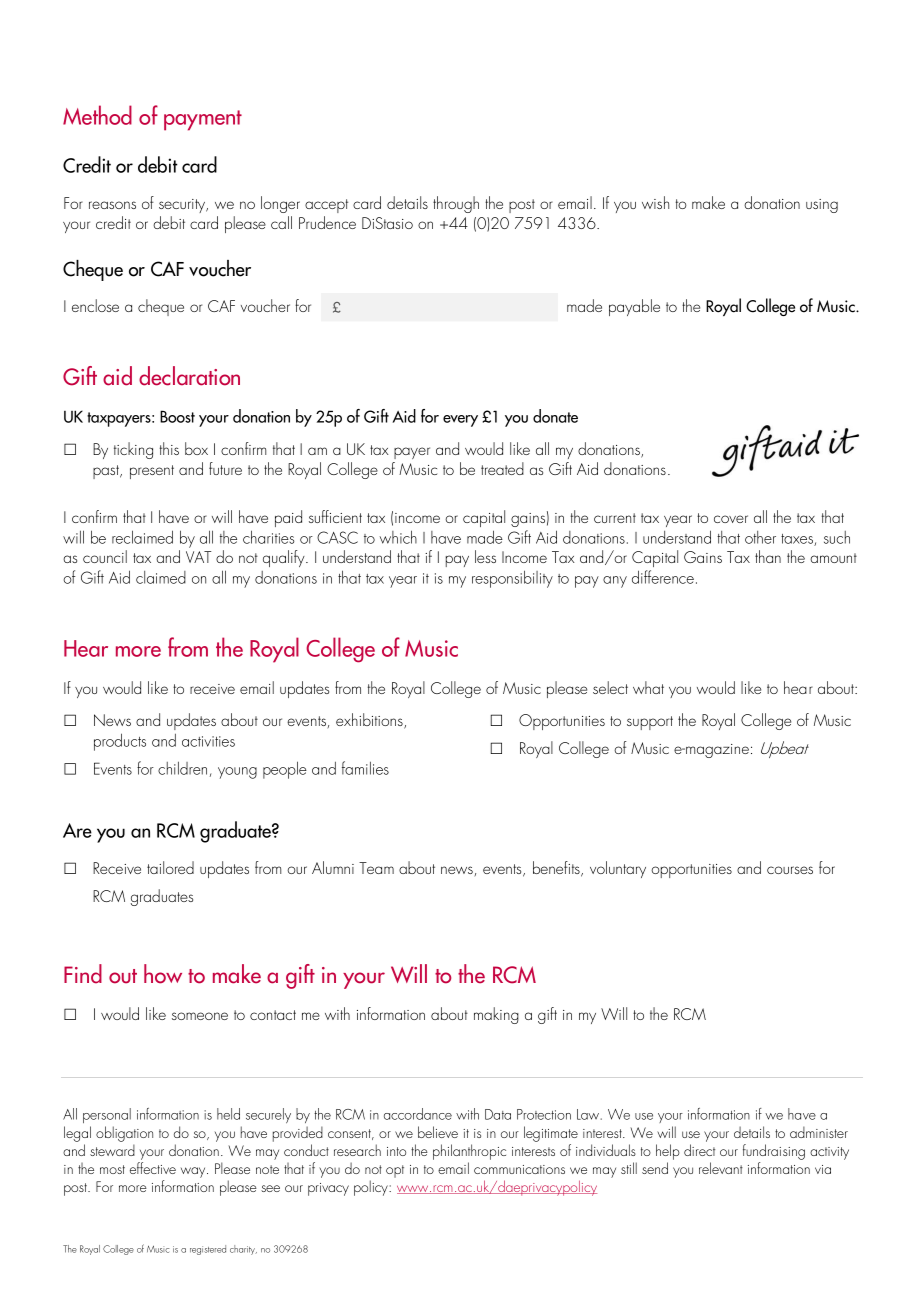  What do you see at coordinates (203, 120) in the document?
I see `payment` at bounding box center [203, 120].
